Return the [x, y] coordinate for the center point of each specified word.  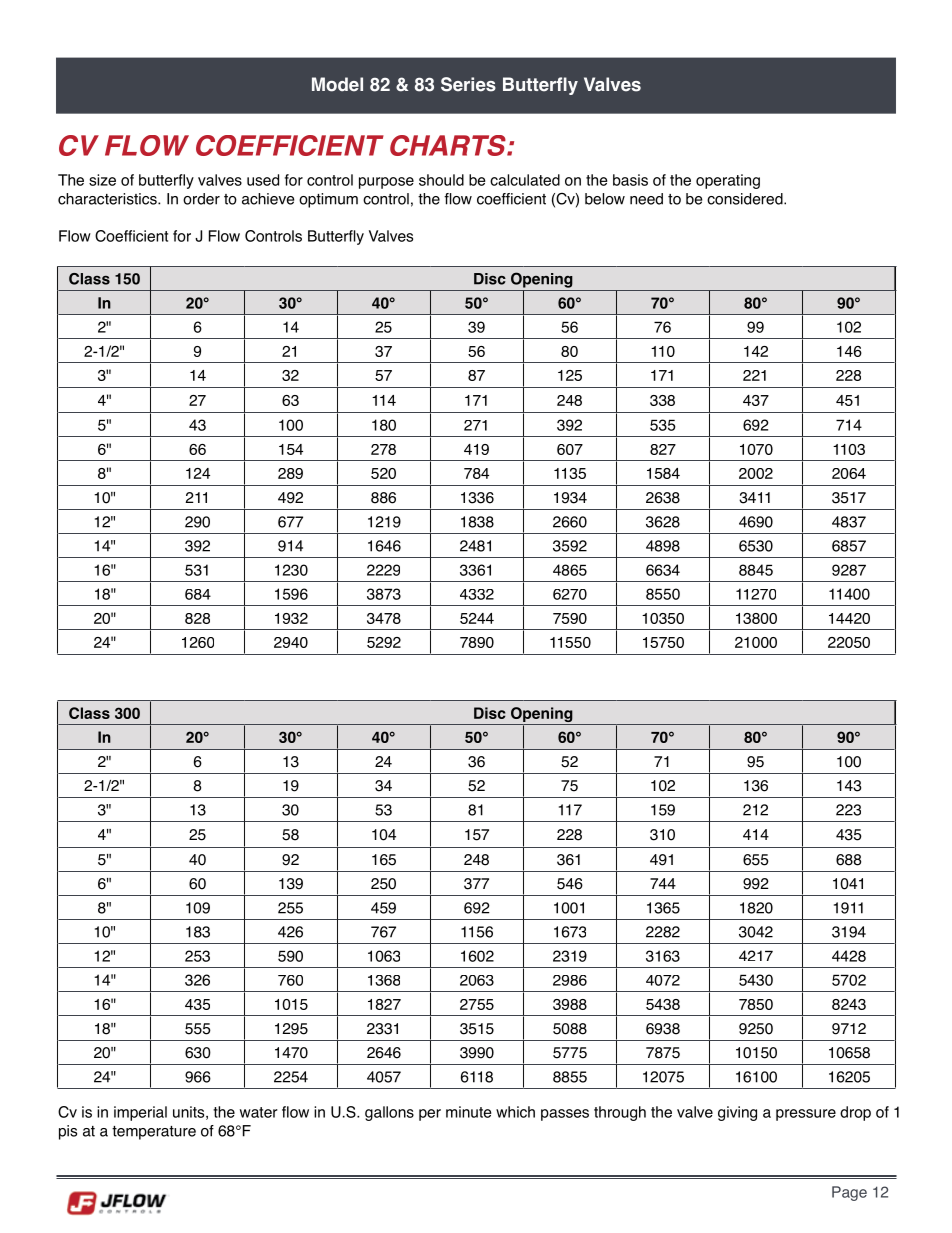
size [102, 180]
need [646, 199]
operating [728, 181]
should [441, 180]
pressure [806, 1115]
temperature [154, 1133]
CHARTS [449, 145]
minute [469, 1112]
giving [737, 1113]
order [201, 199]
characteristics [108, 199]
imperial [140, 1113]
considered [746, 199]
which [515, 1112]
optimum [328, 200]
